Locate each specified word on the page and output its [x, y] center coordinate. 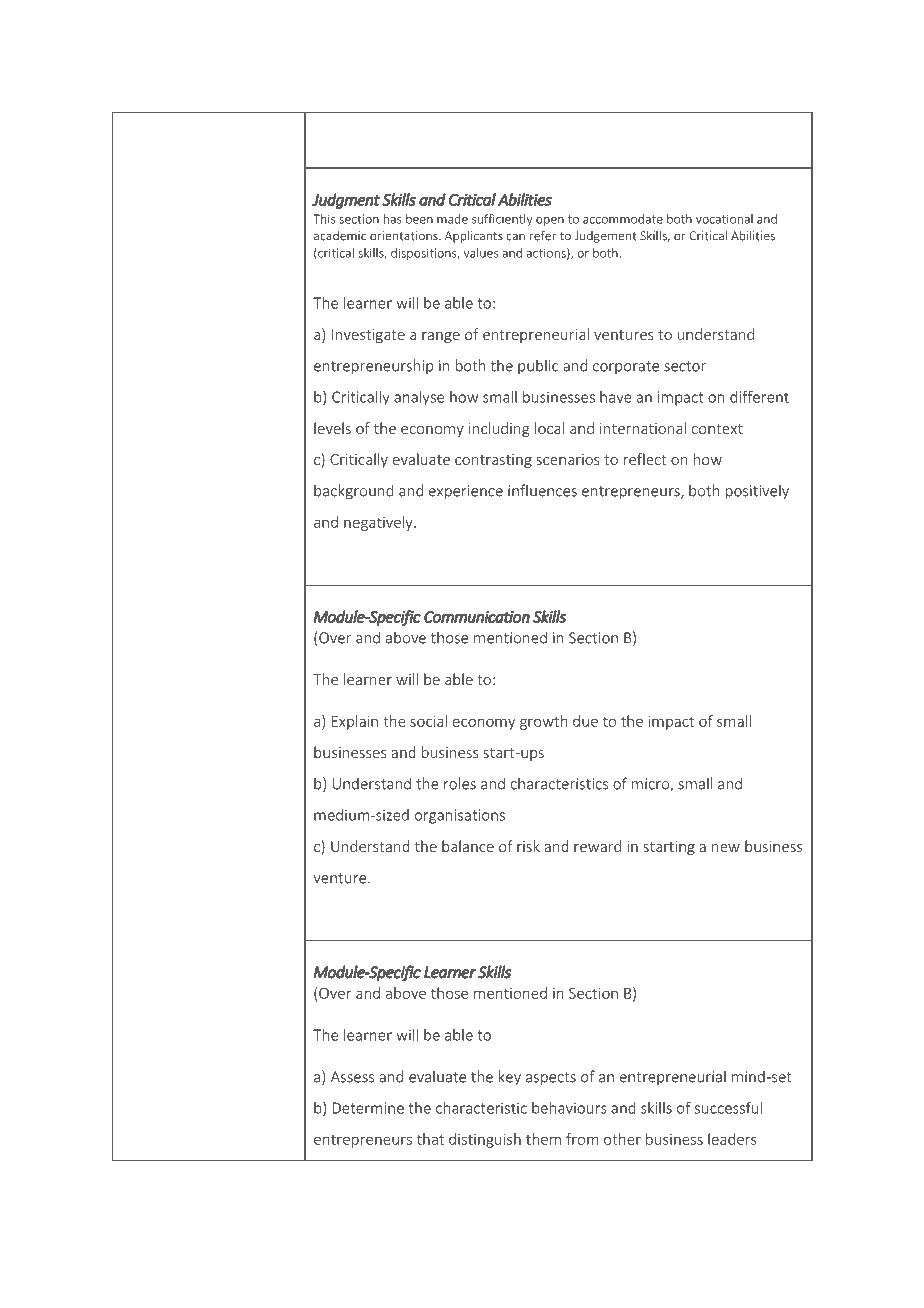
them [543, 1139]
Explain [355, 722]
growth [544, 722]
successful [728, 1108]
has [393, 219]
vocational [724, 219]
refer [543, 235]
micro [651, 785]
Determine [368, 1108]
